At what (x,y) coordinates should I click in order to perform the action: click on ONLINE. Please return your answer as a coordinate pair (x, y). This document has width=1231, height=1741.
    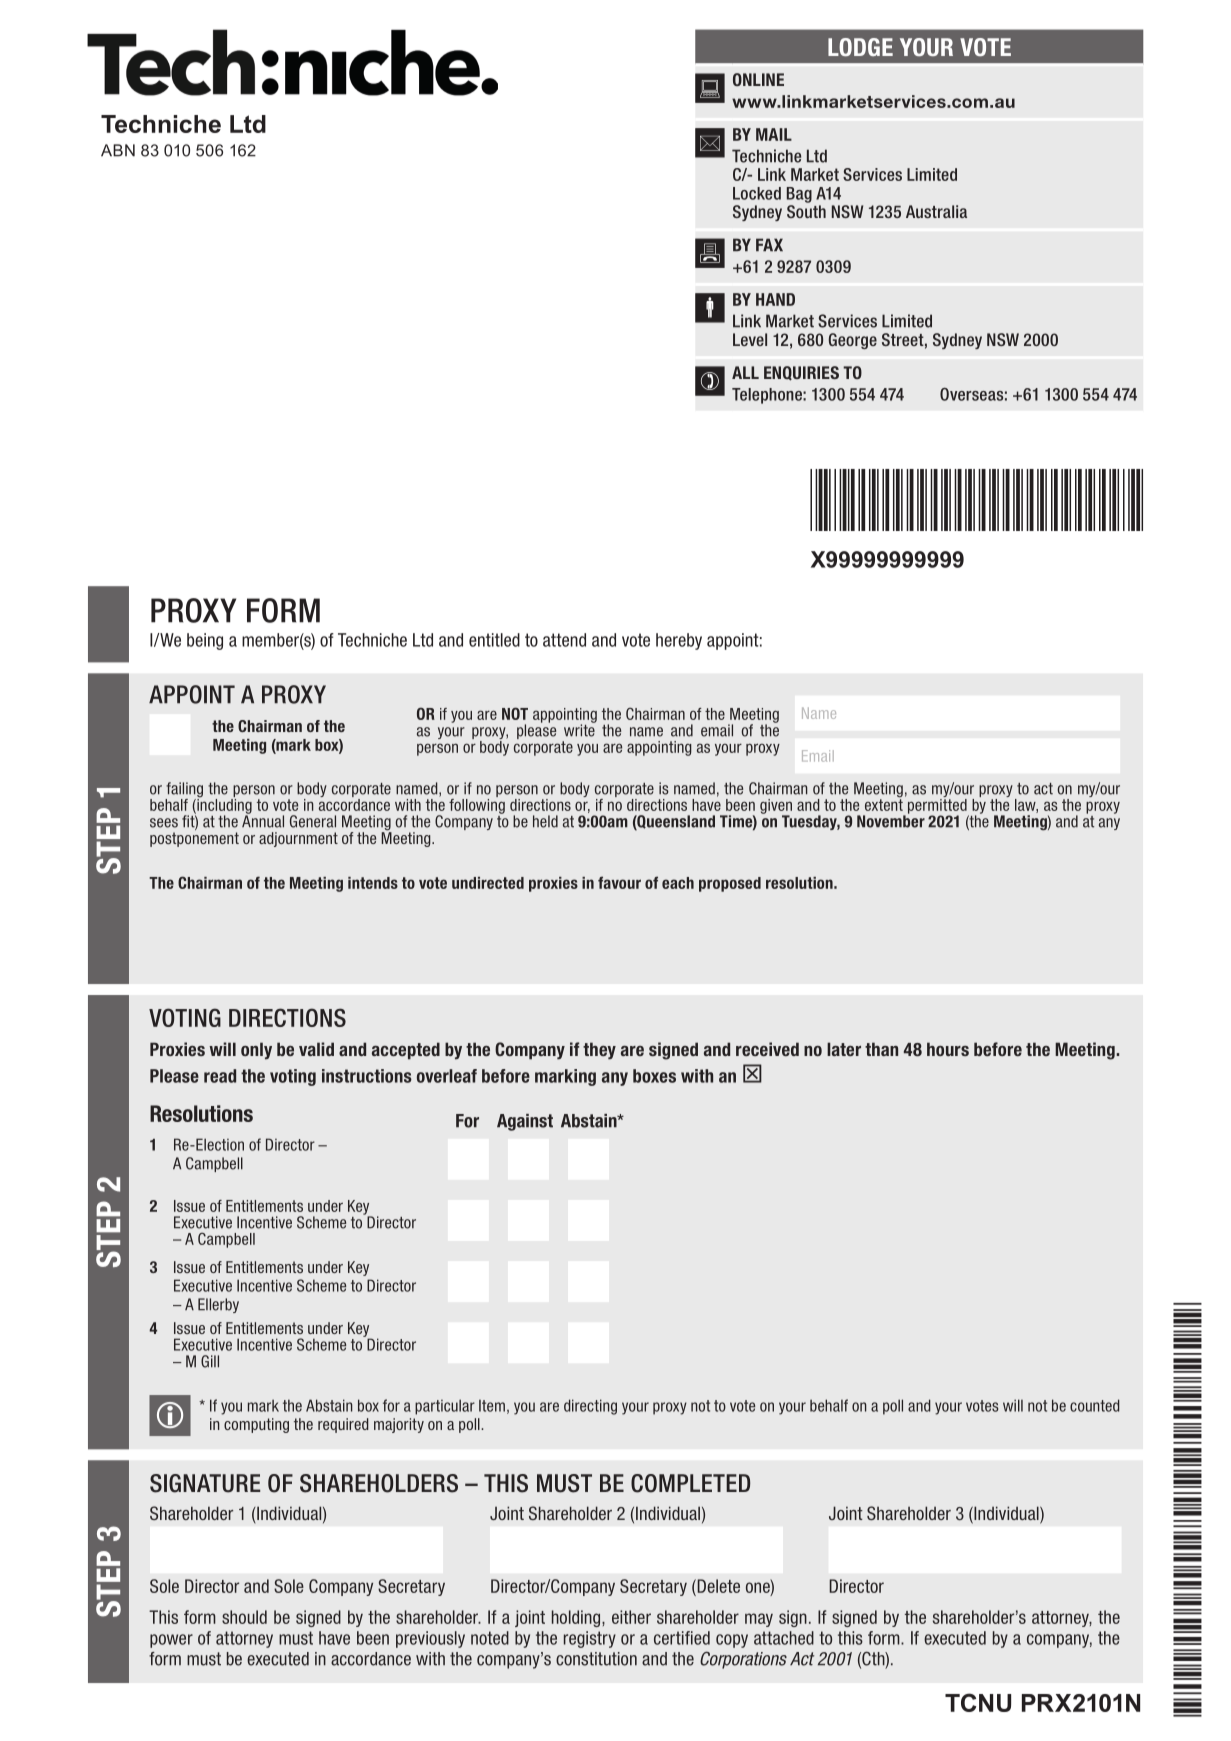
    Looking at the image, I should click on (758, 79).
